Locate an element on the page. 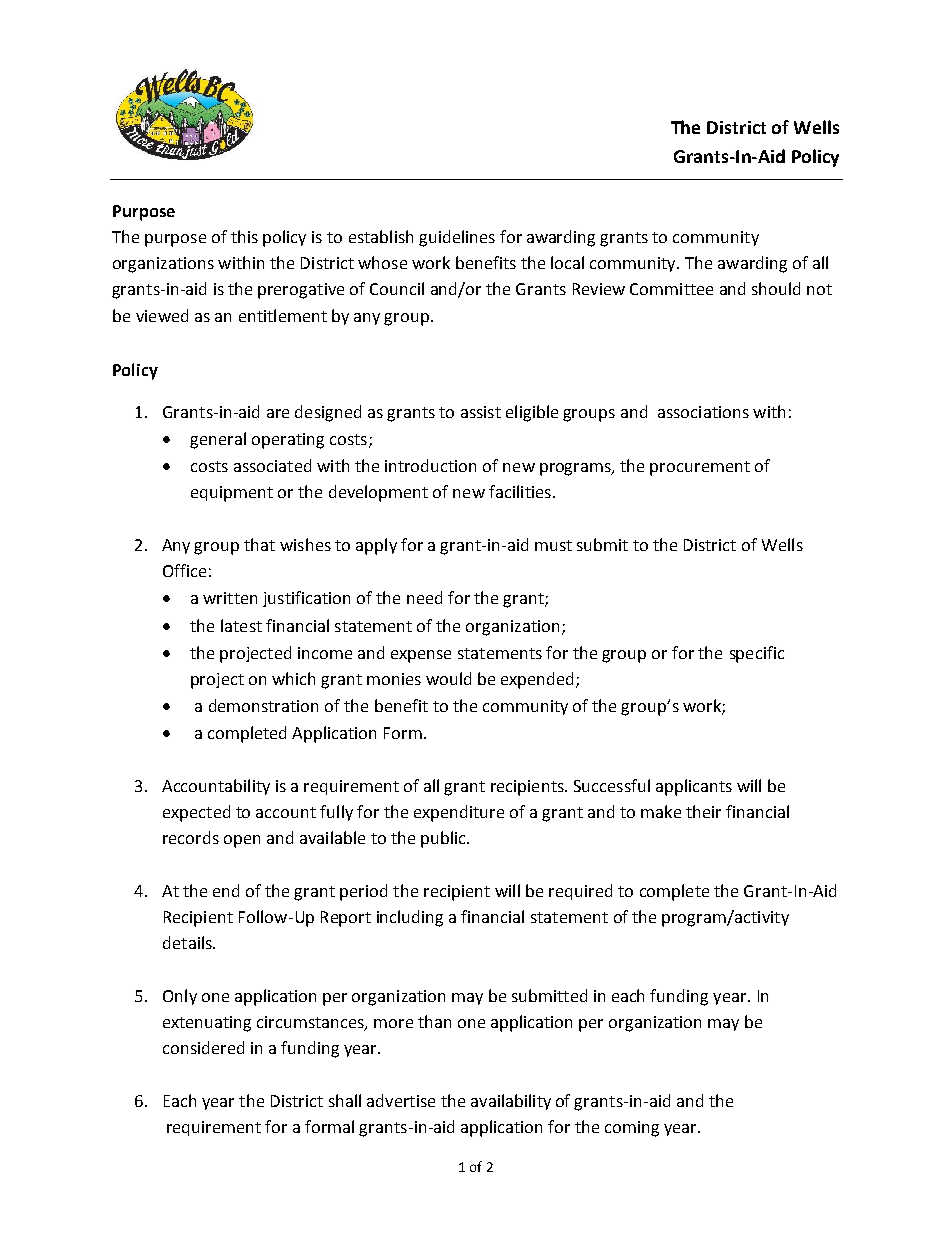  open is located at coordinates (242, 841).
